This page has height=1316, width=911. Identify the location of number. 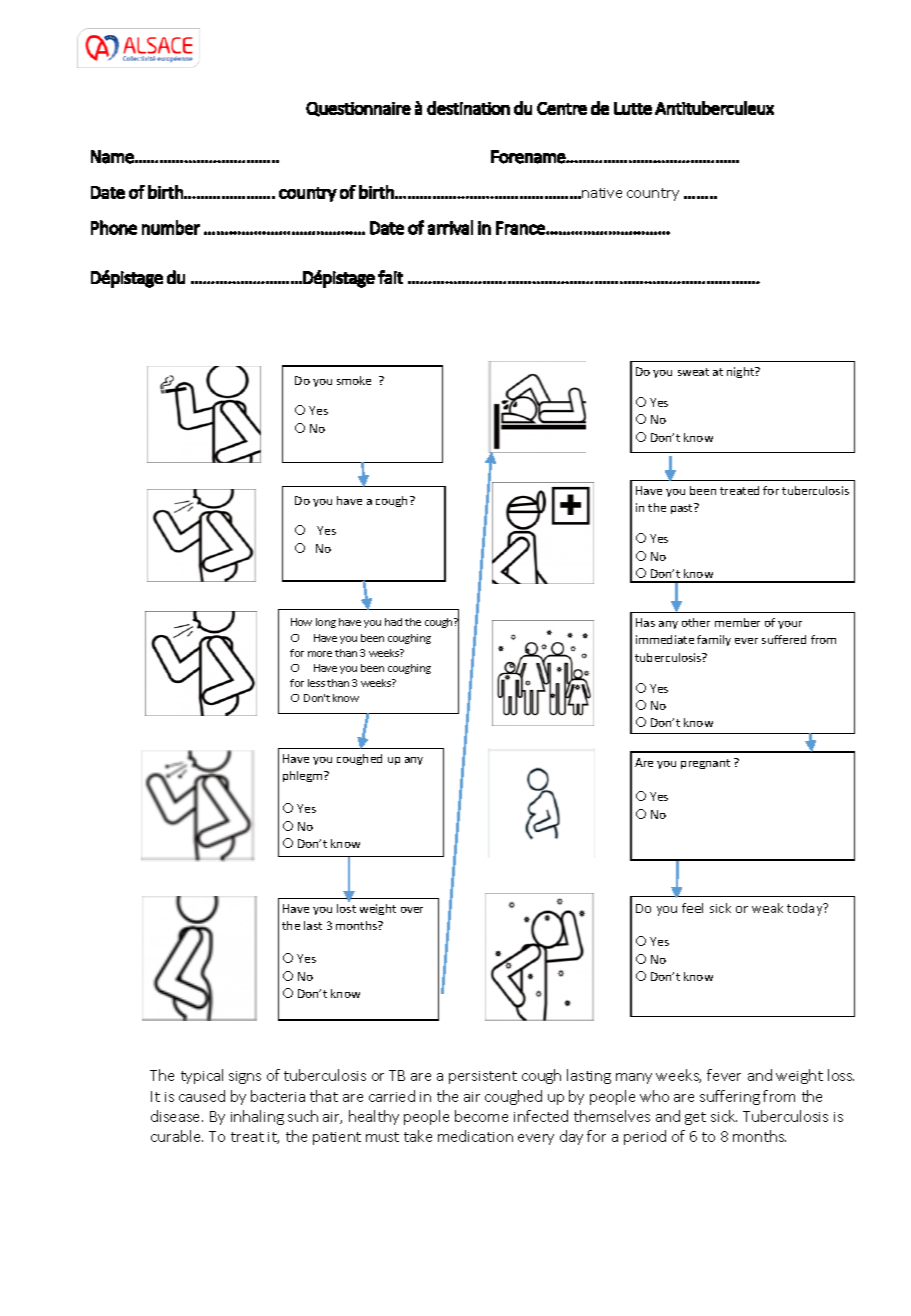
(171, 227).
